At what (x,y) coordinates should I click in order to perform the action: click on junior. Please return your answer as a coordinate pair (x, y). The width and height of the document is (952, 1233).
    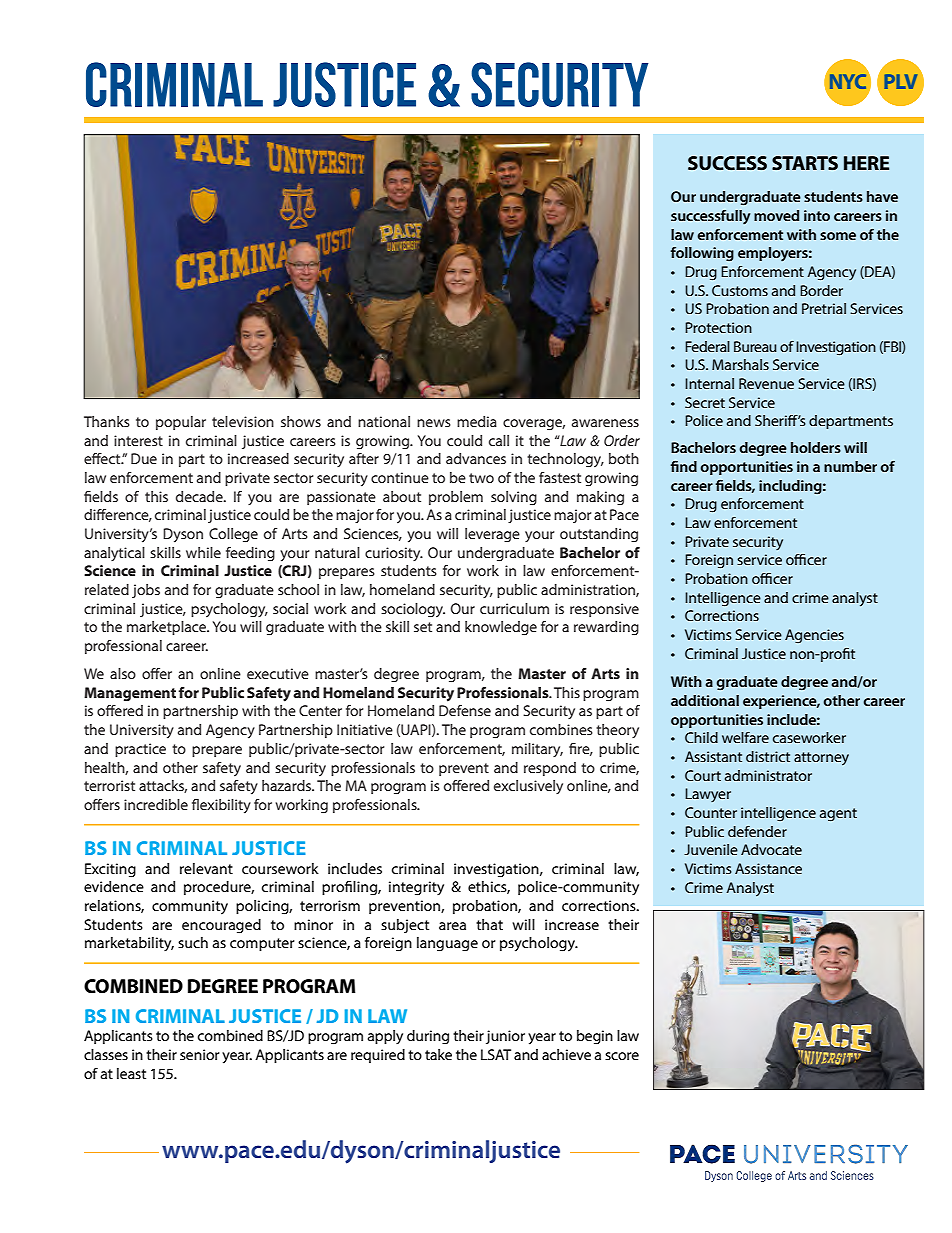
    Looking at the image, I should click on (505, 1037).
